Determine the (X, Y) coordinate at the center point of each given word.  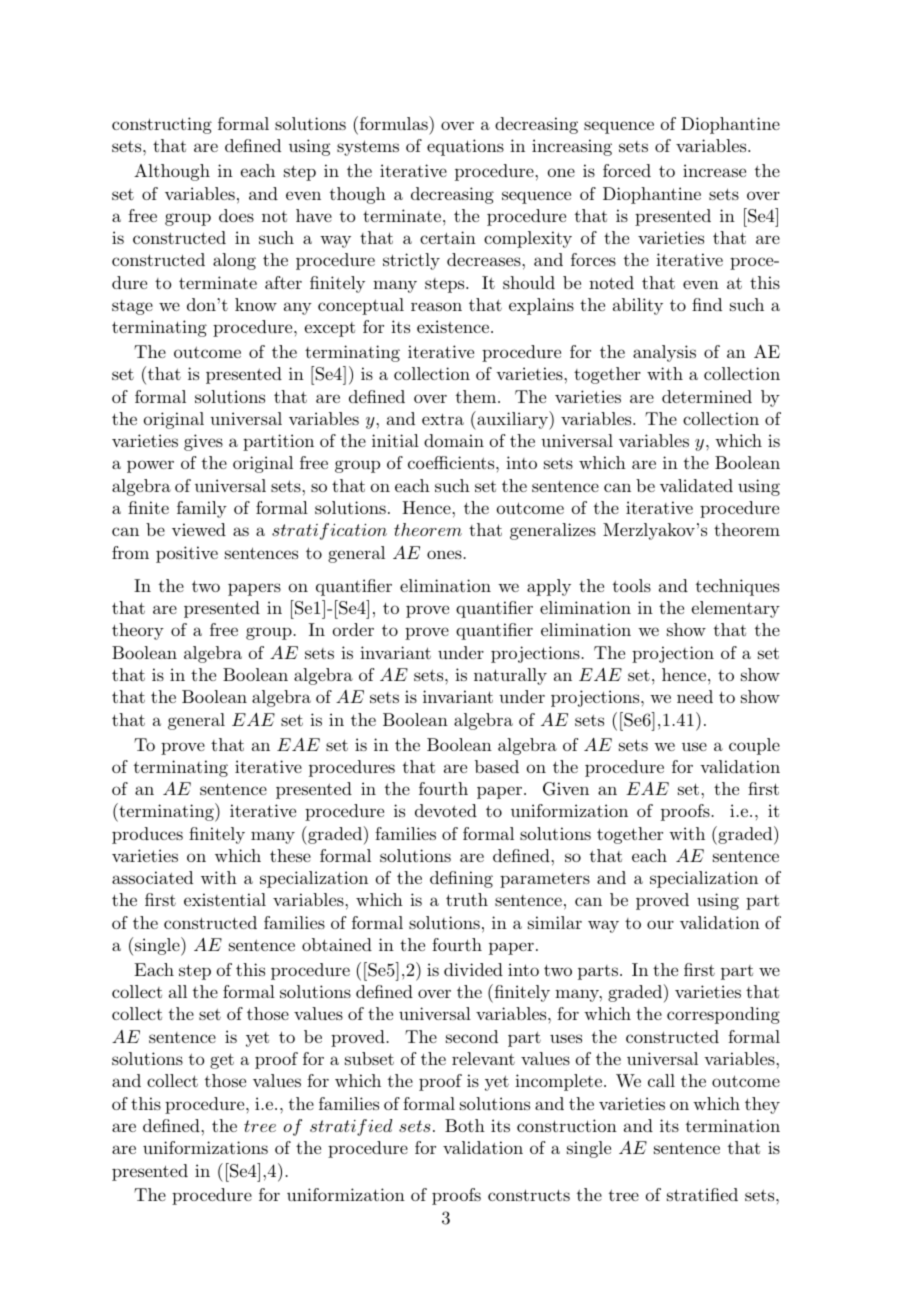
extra (443, 419)
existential (225, 899)
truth (467, 899)
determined (707, 396)
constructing (162, 125)
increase (714, 170)
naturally (510, 676)
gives (203, 442)
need (695, 696)
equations (465, 147)
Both (465, 1125)
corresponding (723, 1015)
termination (732, 1125)
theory (138, 631)
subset (369, 1058)
